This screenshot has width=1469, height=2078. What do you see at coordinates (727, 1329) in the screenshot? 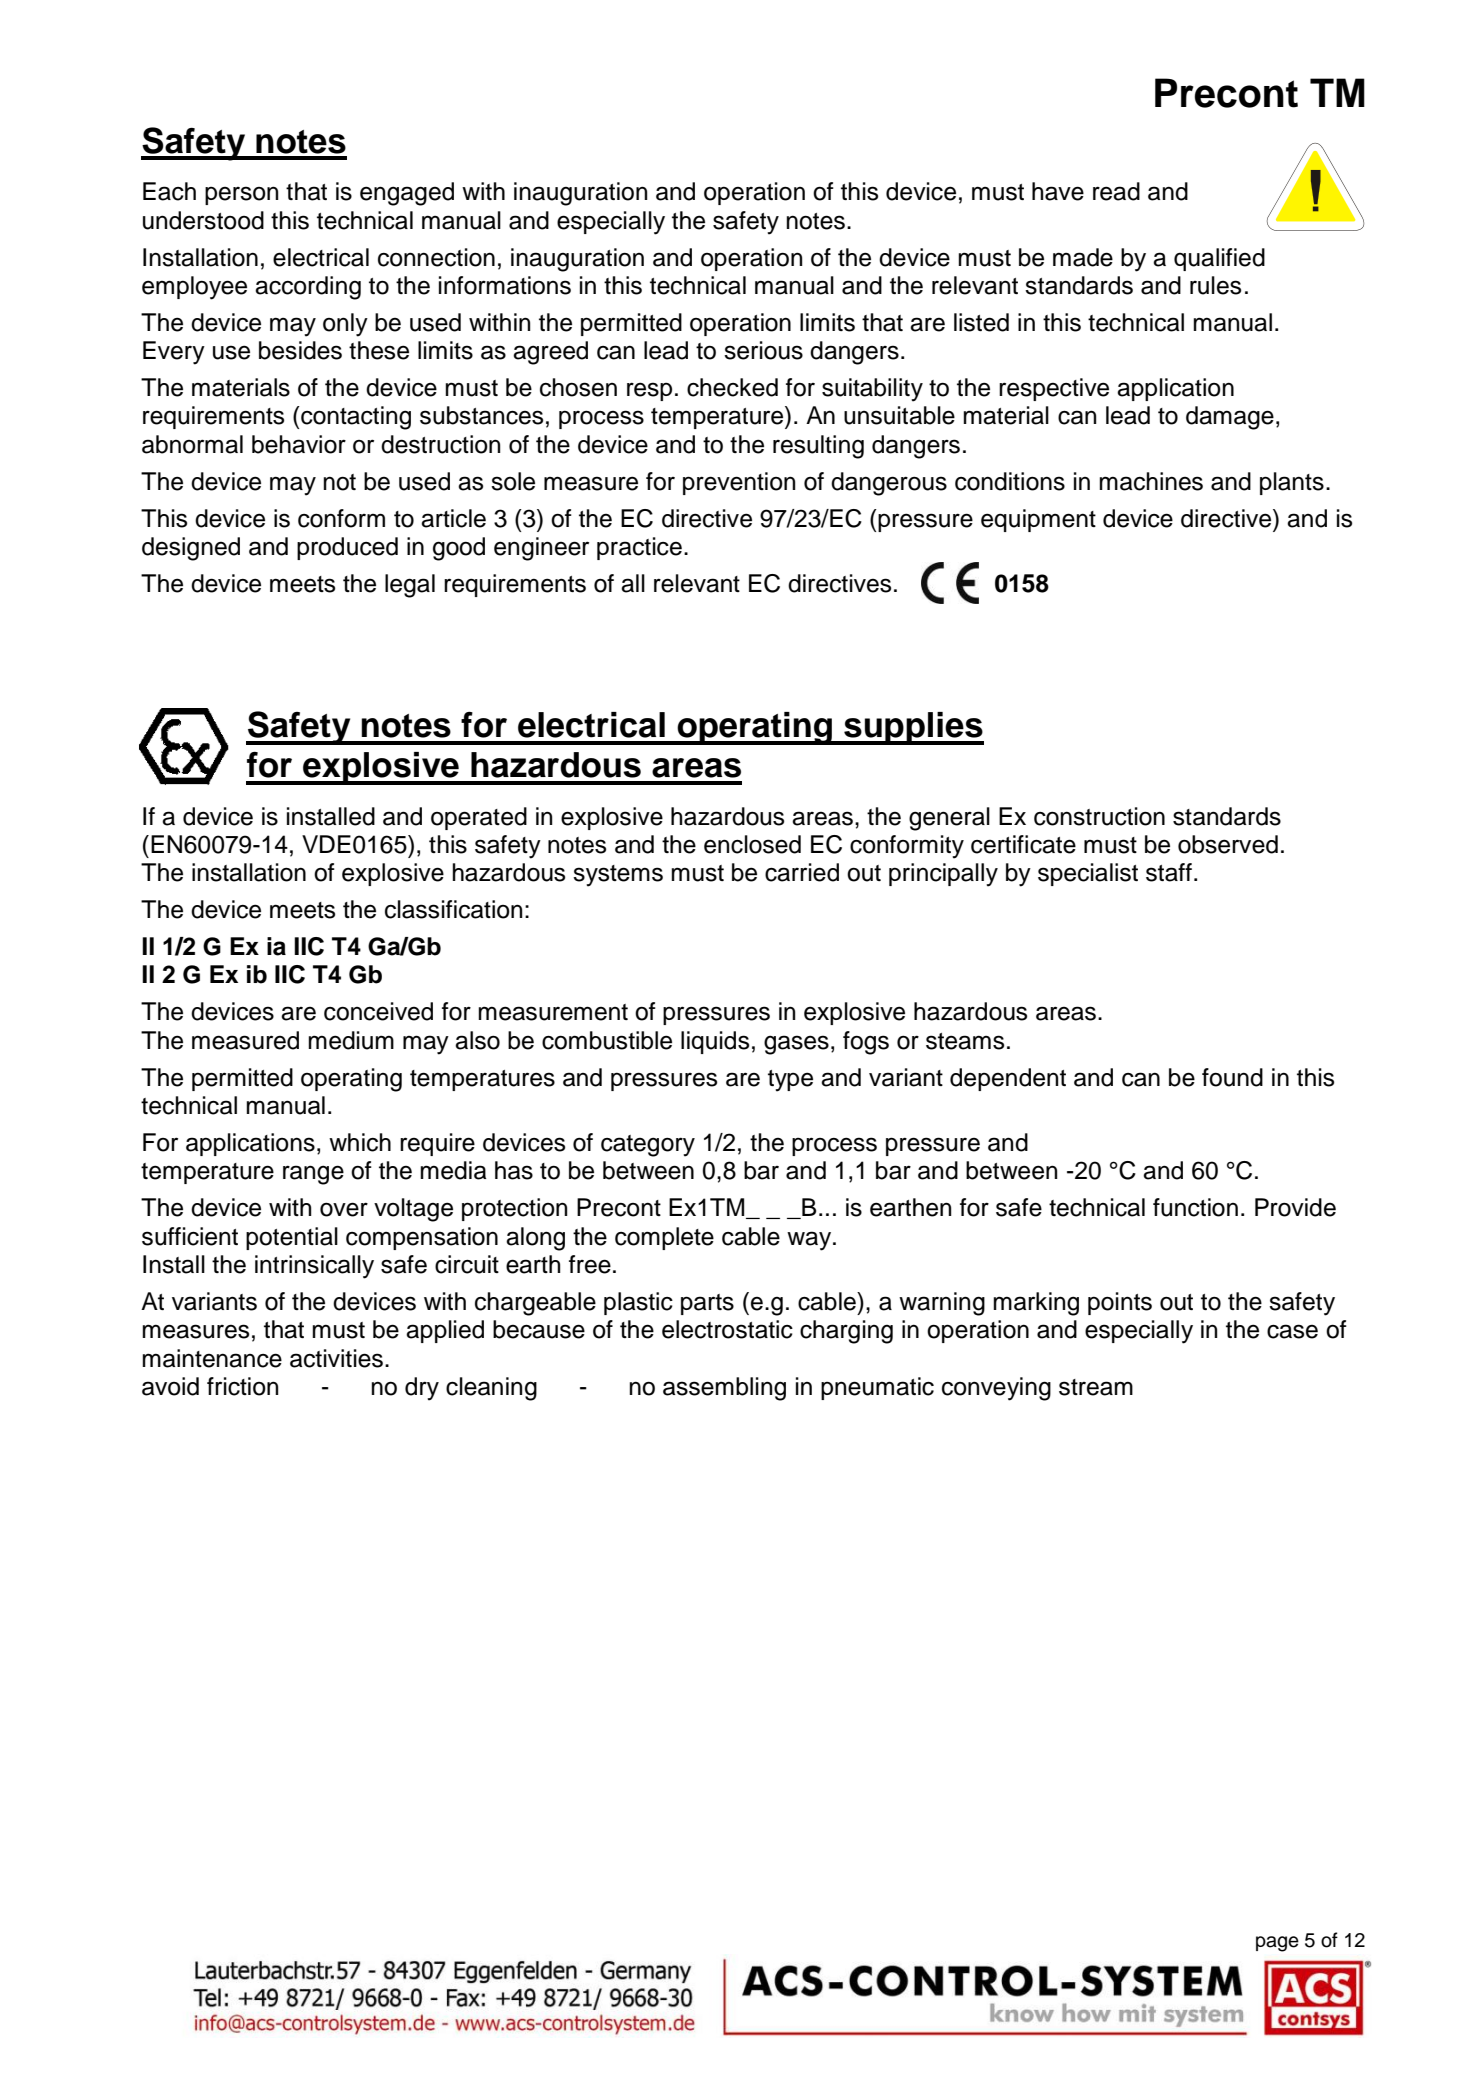
I see `electrostatic` at bounding box center [727, 1329].
